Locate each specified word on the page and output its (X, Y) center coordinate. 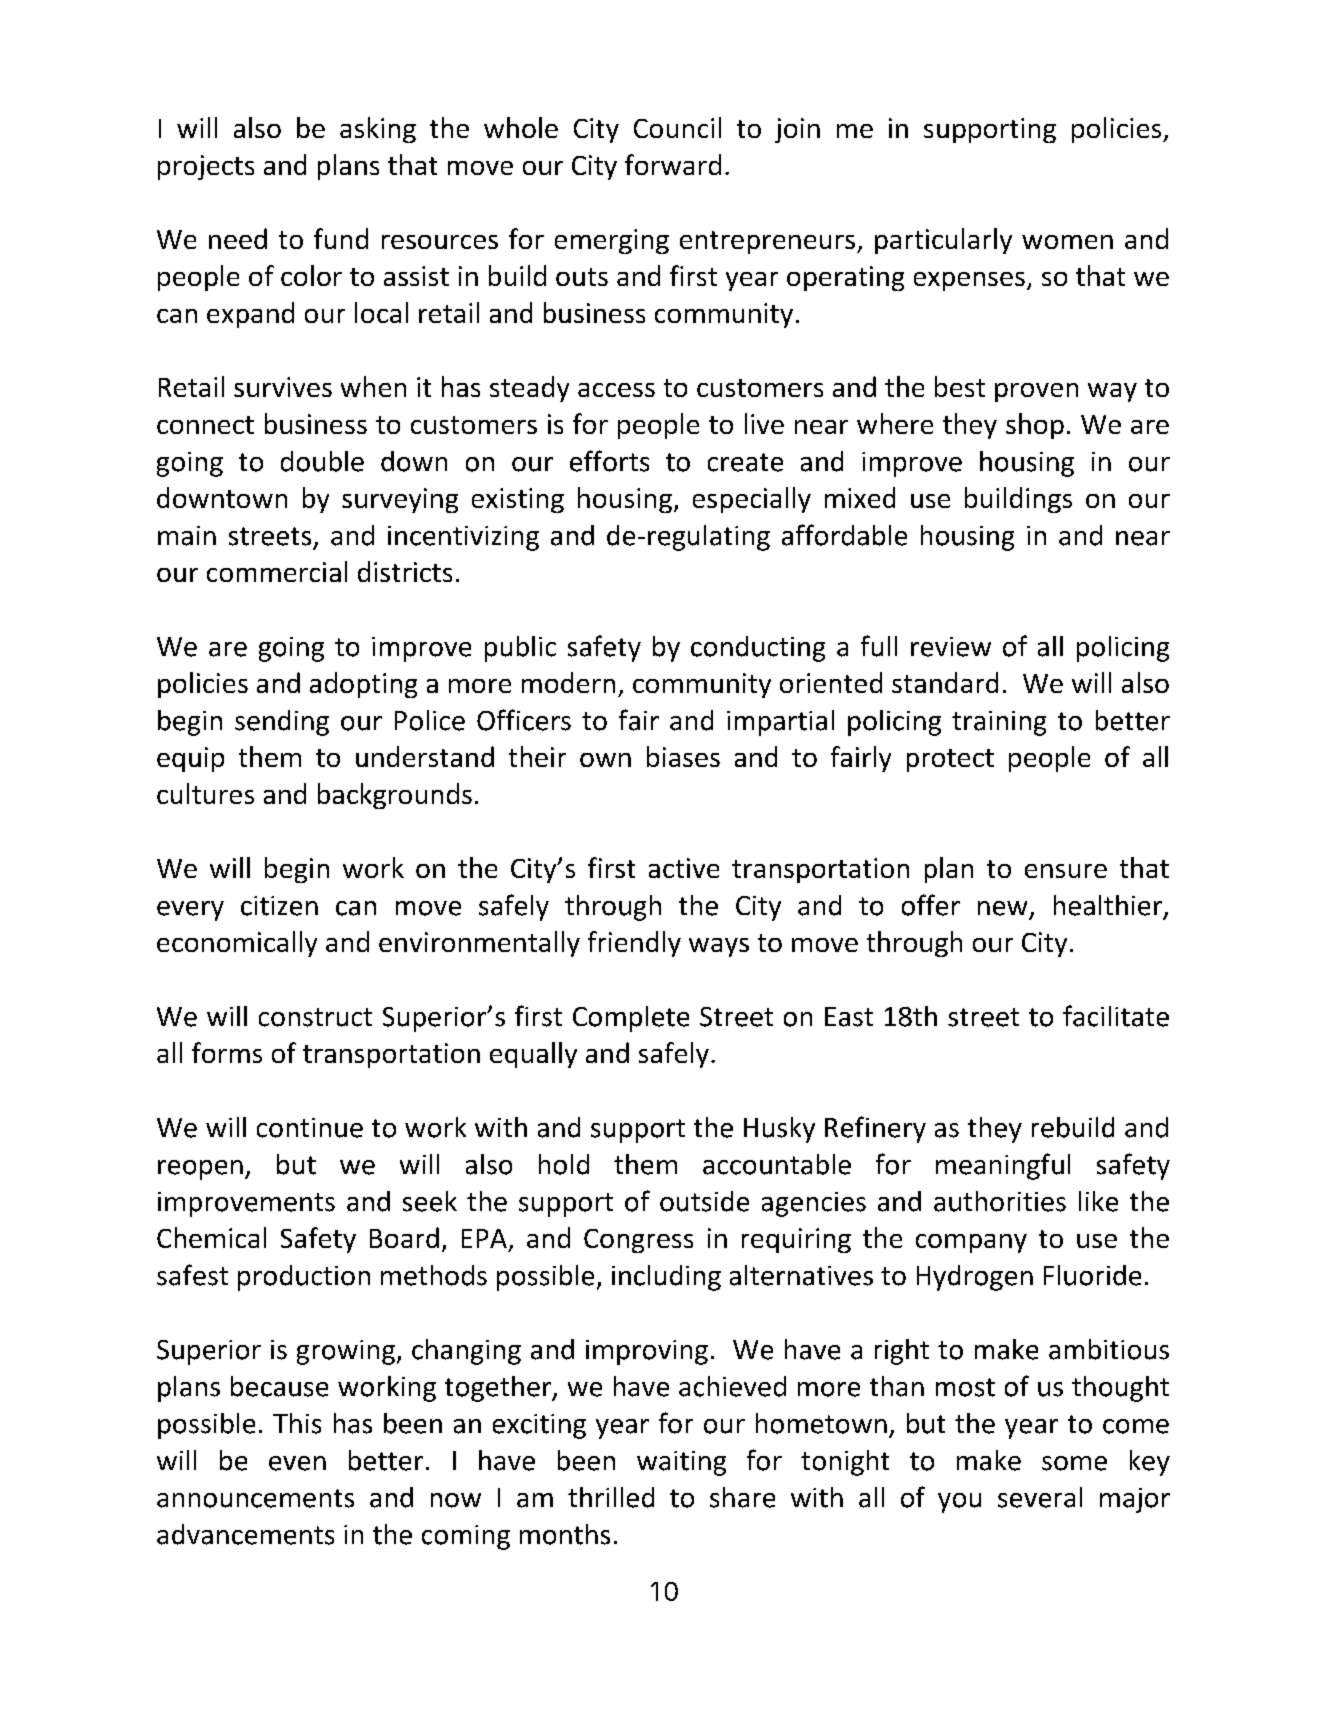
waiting (681, 1463)
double (322, 461)
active (684, 868)
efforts (609, 461)
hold (564, 1164)
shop (1035, 426)
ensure (1066, 871)
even (297, 1463)
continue (310, 1128)
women (1067, 242)
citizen (279, 906)
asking (378, 130)
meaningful (1003, 1166)
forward (673, 164)
